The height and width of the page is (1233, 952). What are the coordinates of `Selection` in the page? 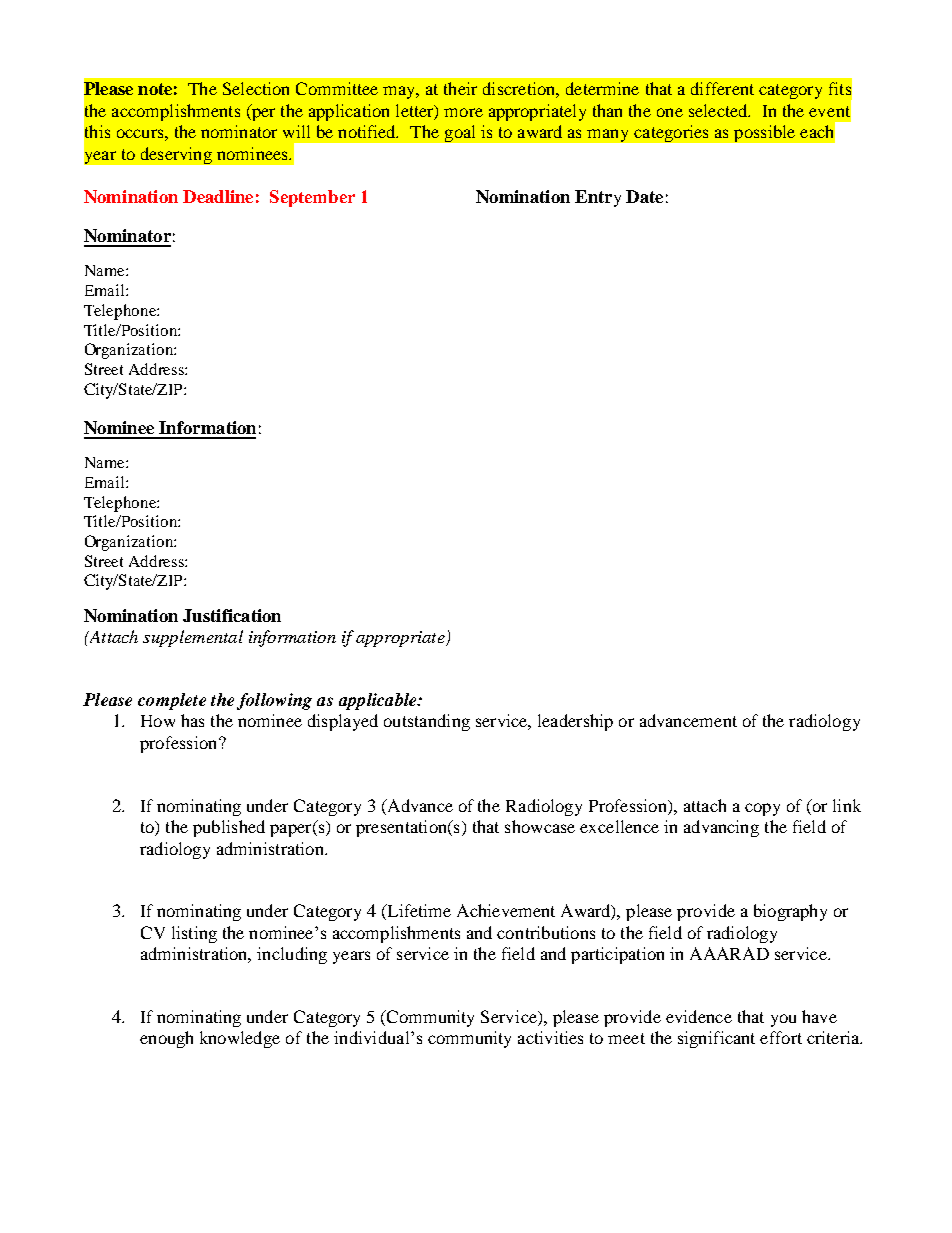 It's located at (256, 88).
